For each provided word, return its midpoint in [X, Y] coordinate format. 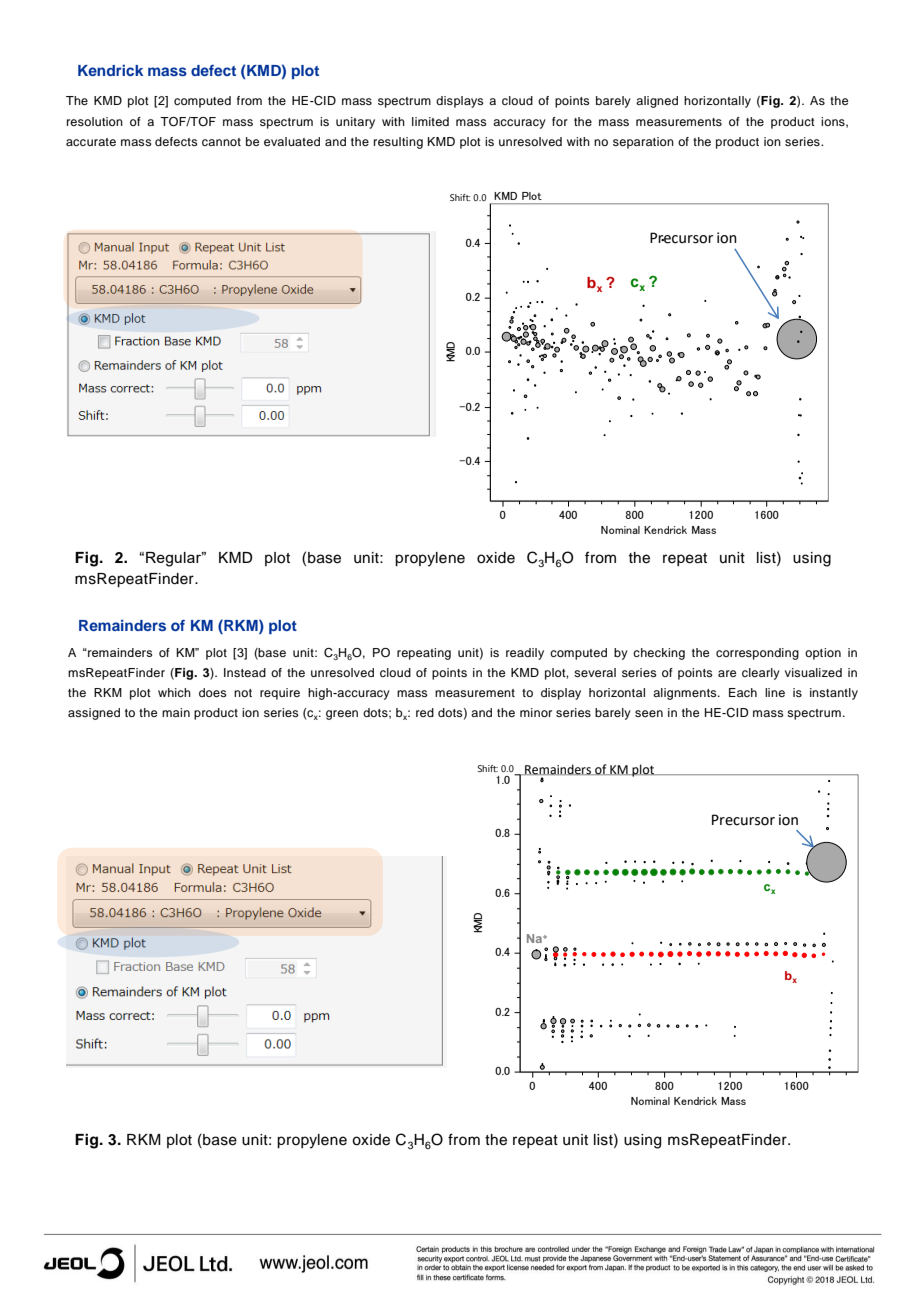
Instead [245, 672]
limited [430, 121]
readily [525, 654]
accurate [91, 142]
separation [643, 143]
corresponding [757, 654]
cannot [221, 142]
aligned [657, 102]
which [174, 692]
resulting [398, 143]
